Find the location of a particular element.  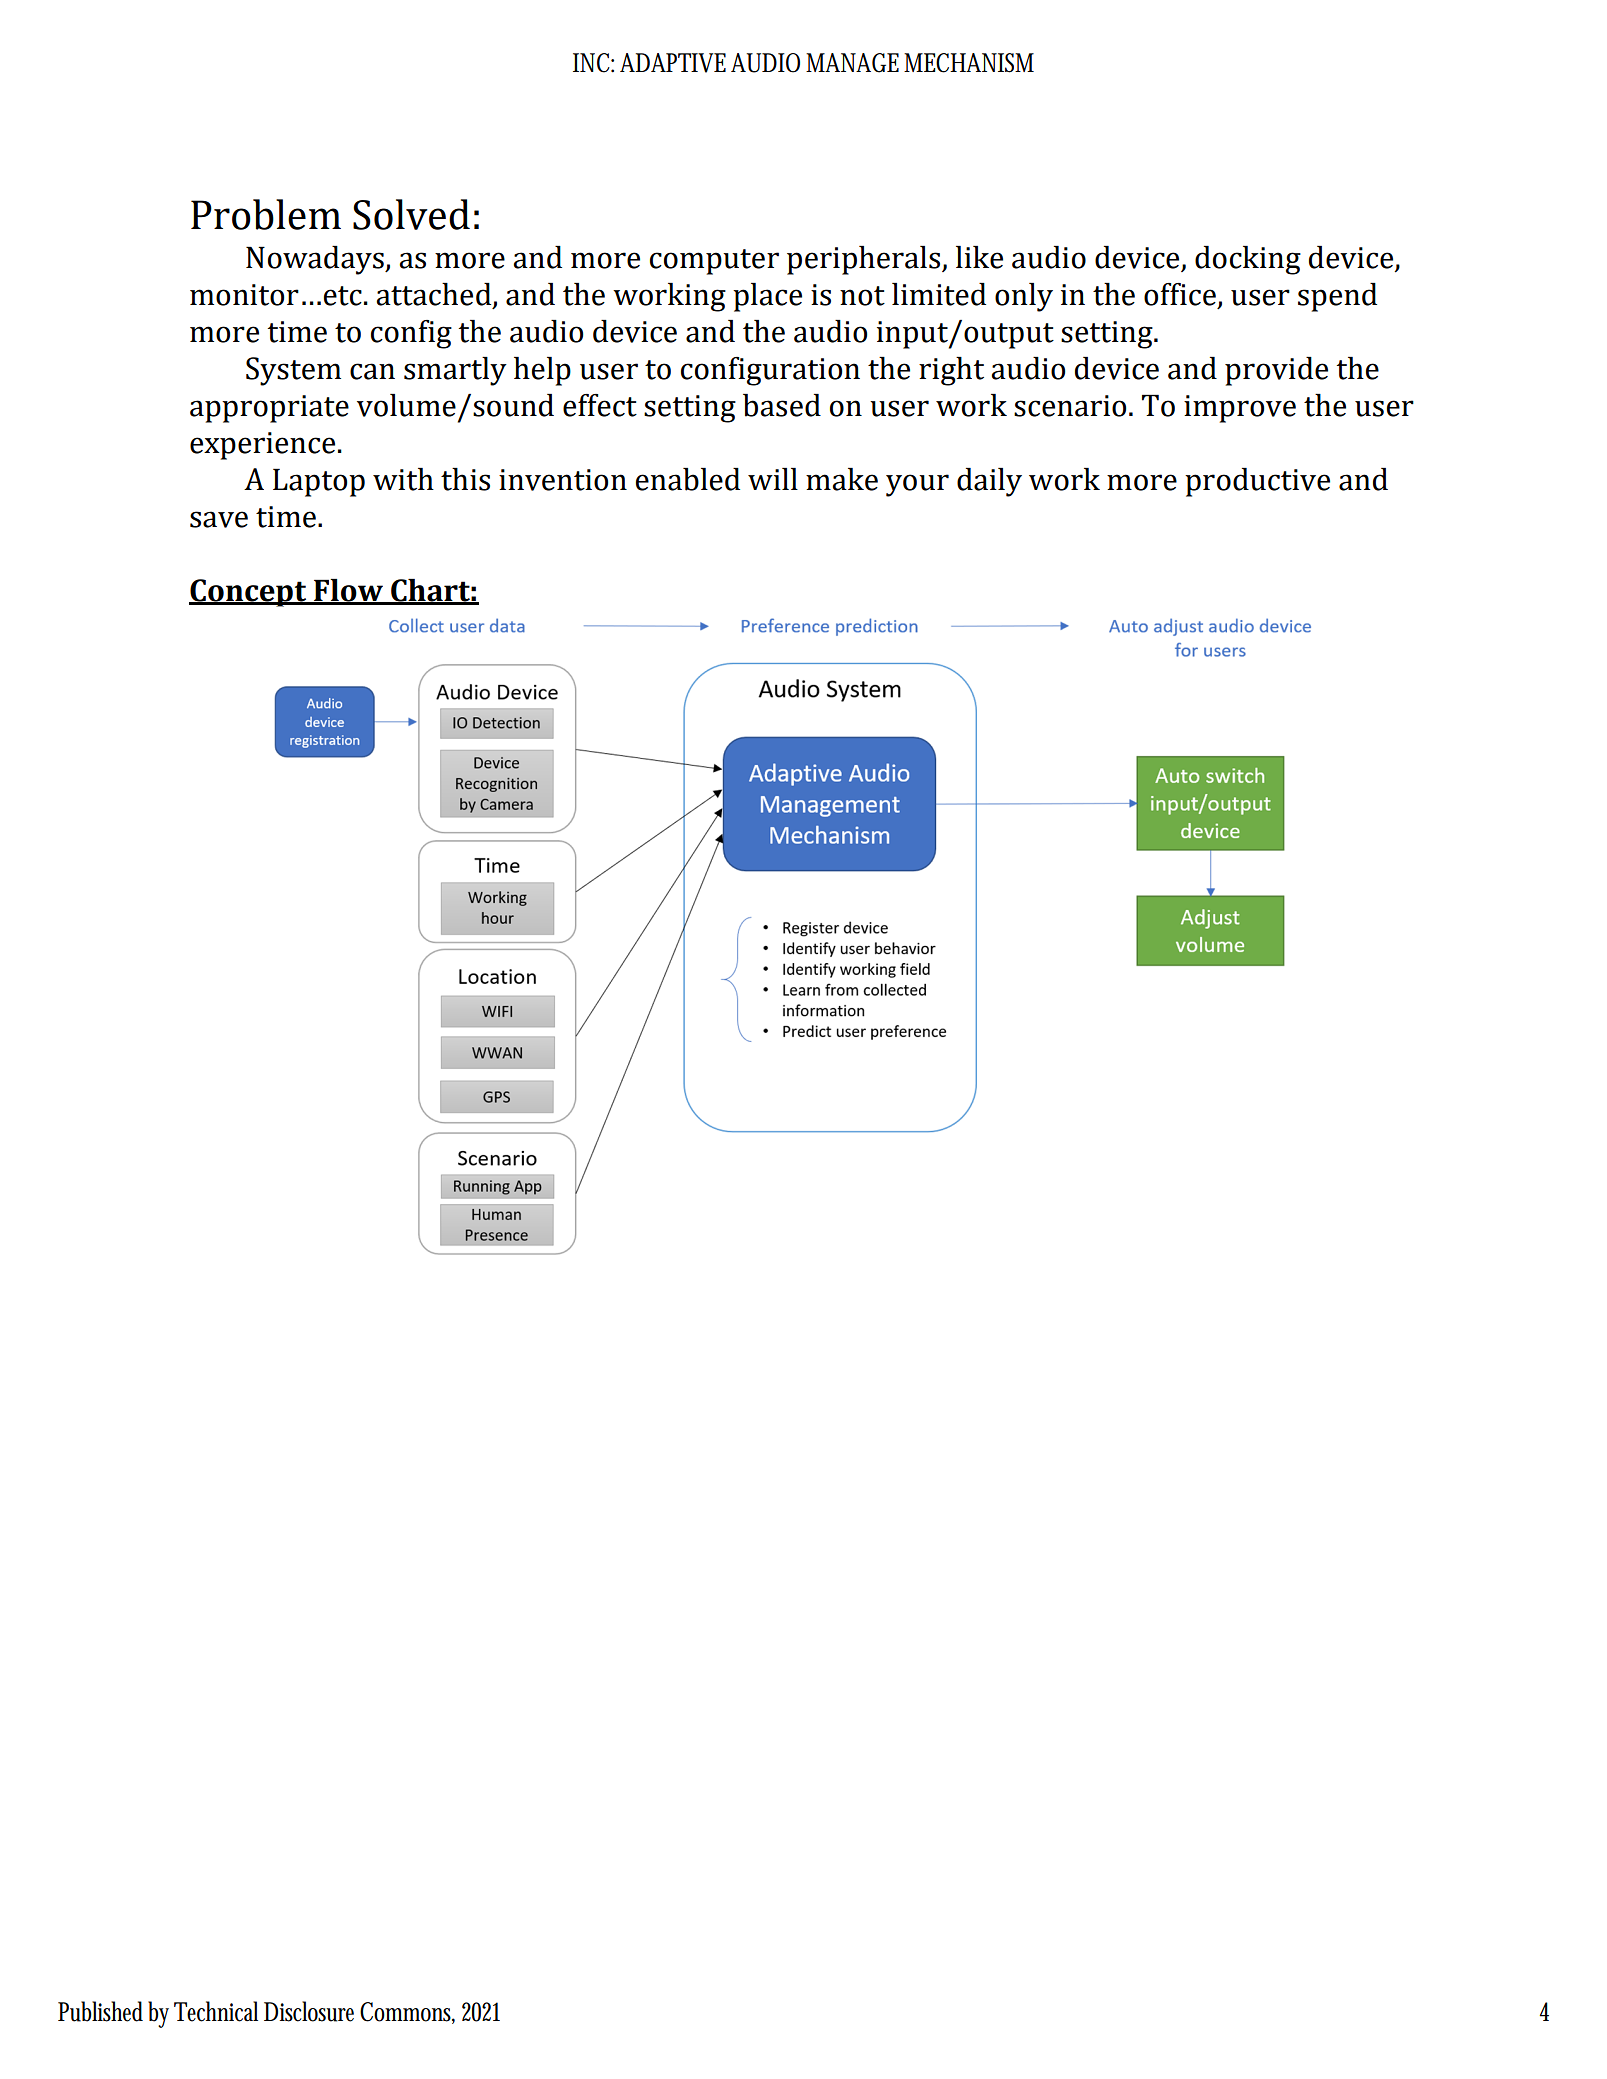

Concept is located at coordinates (249, 593).
